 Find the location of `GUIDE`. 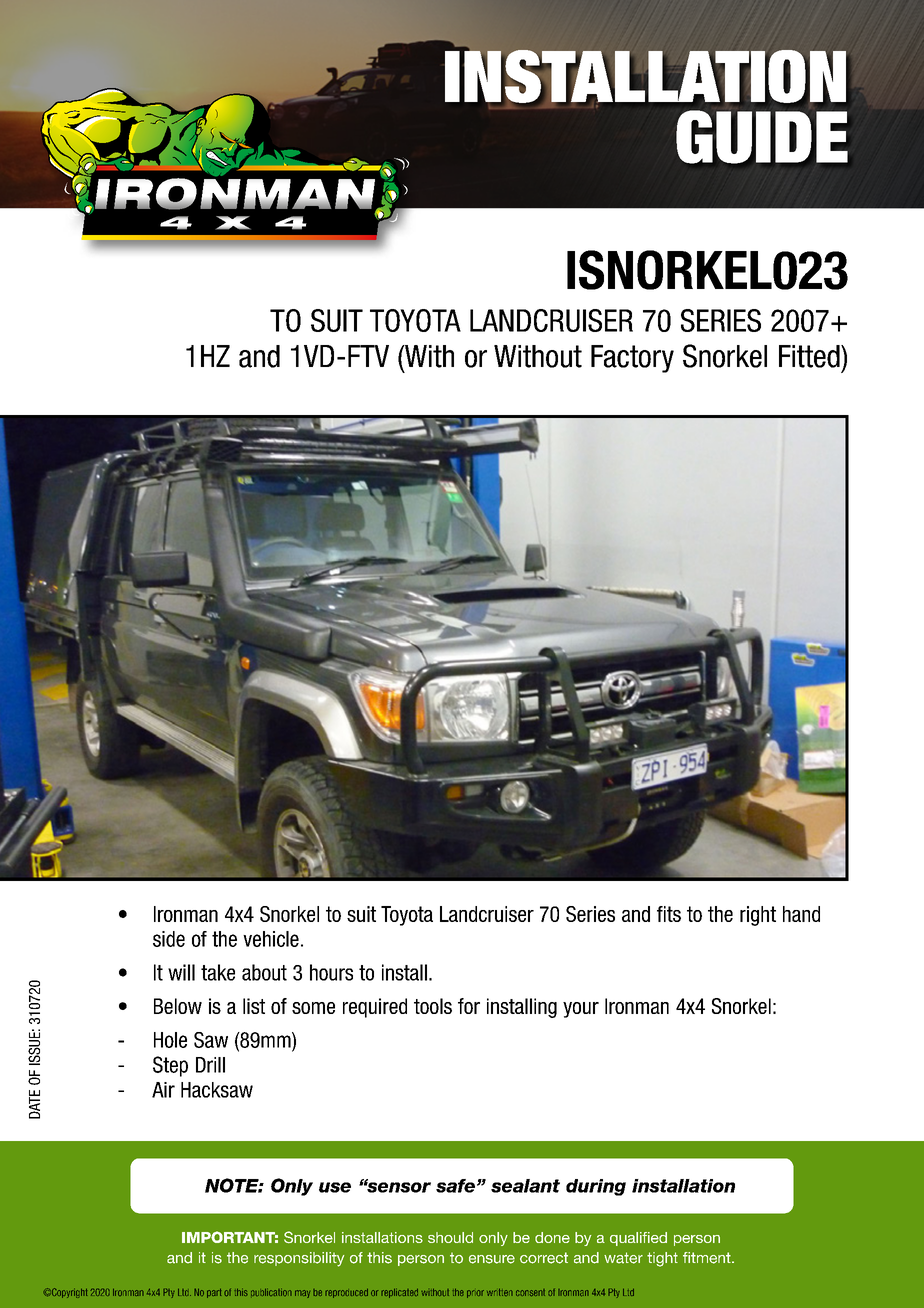

GUIDE is located at coordinates (762, 137).
